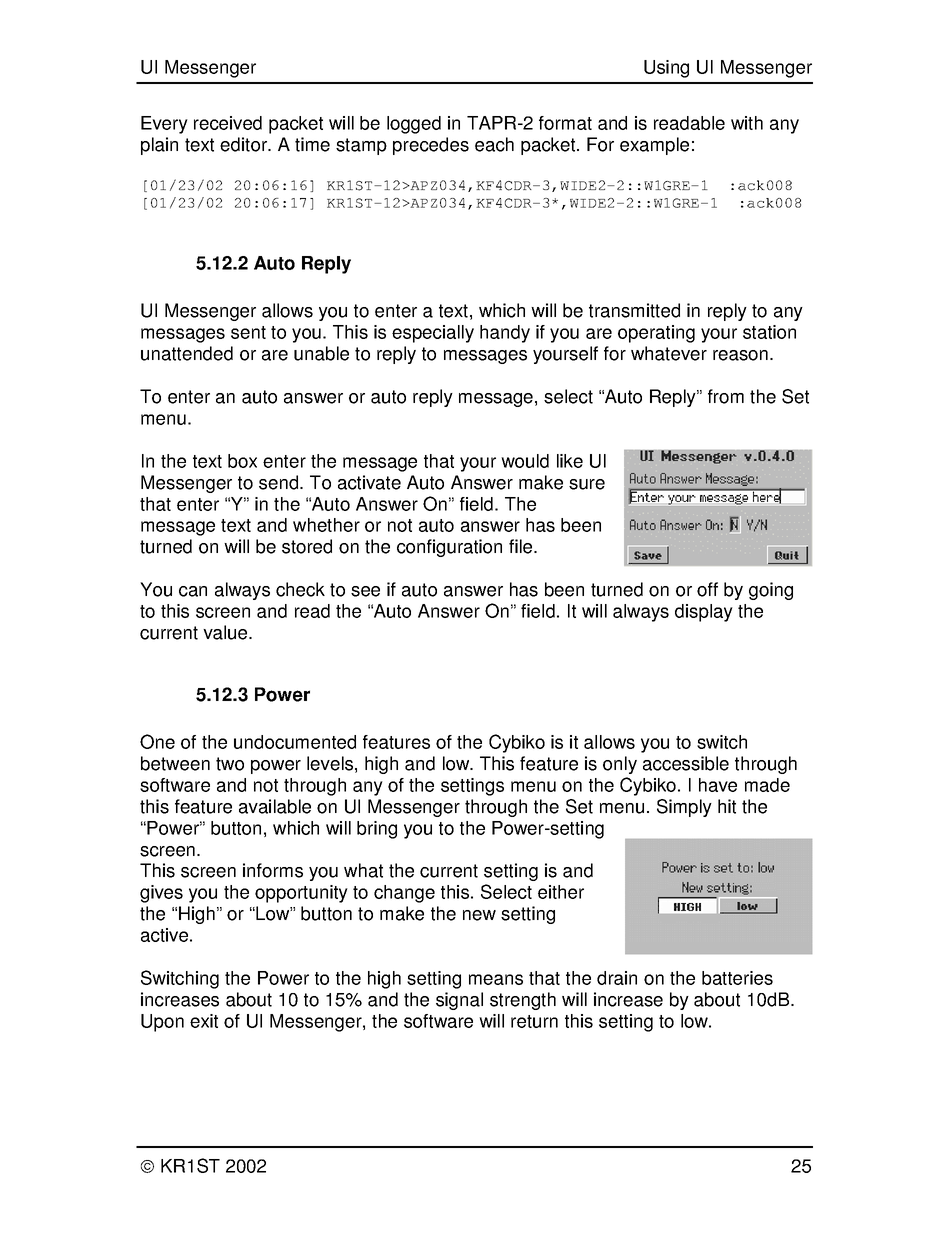 This page has width=952, height=1233. What do you see at coordinates (204, 1021) in the page?
I see `exit` at bounding box center [204, 1021].
